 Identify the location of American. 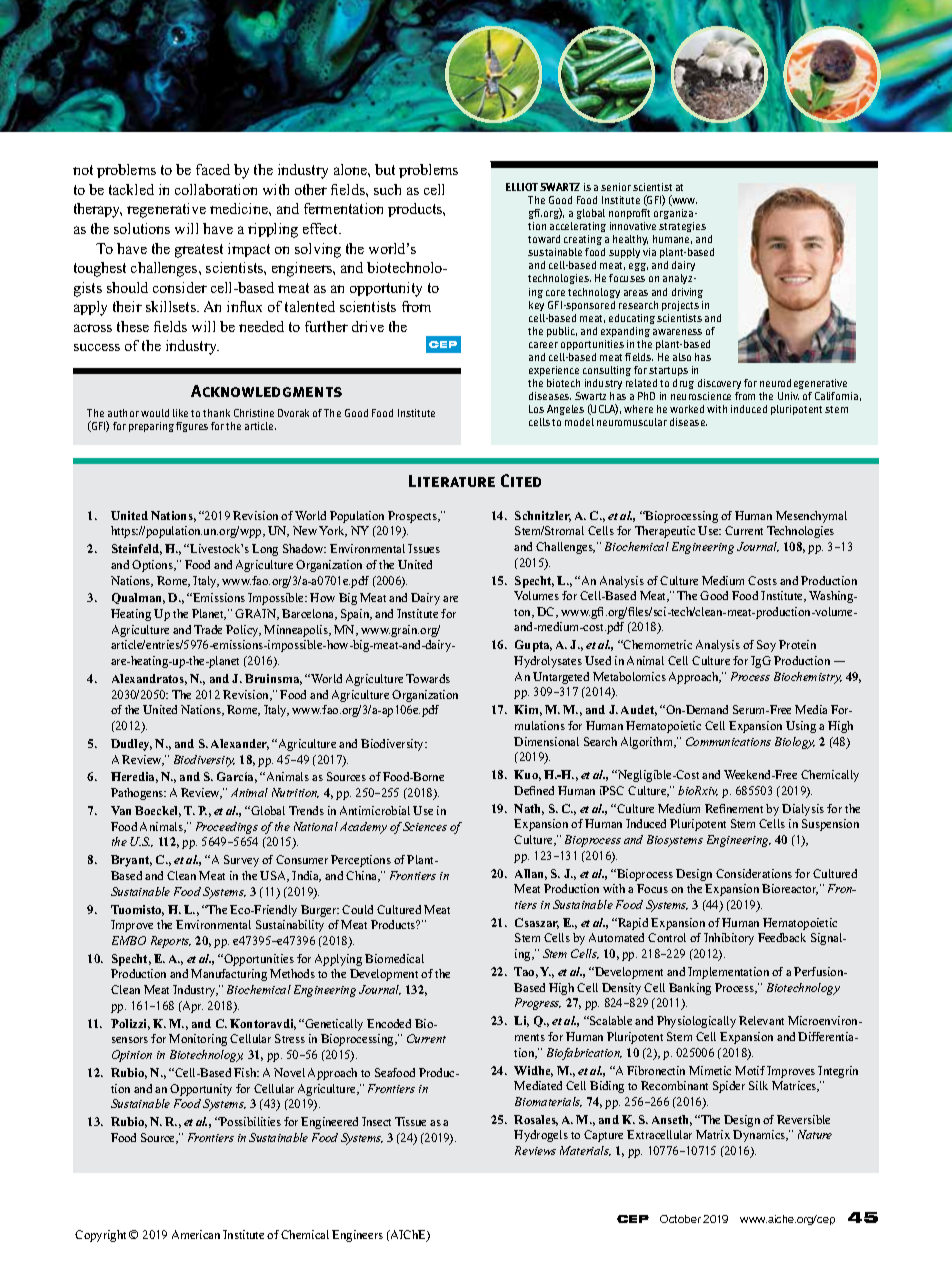
(196, 1234).
